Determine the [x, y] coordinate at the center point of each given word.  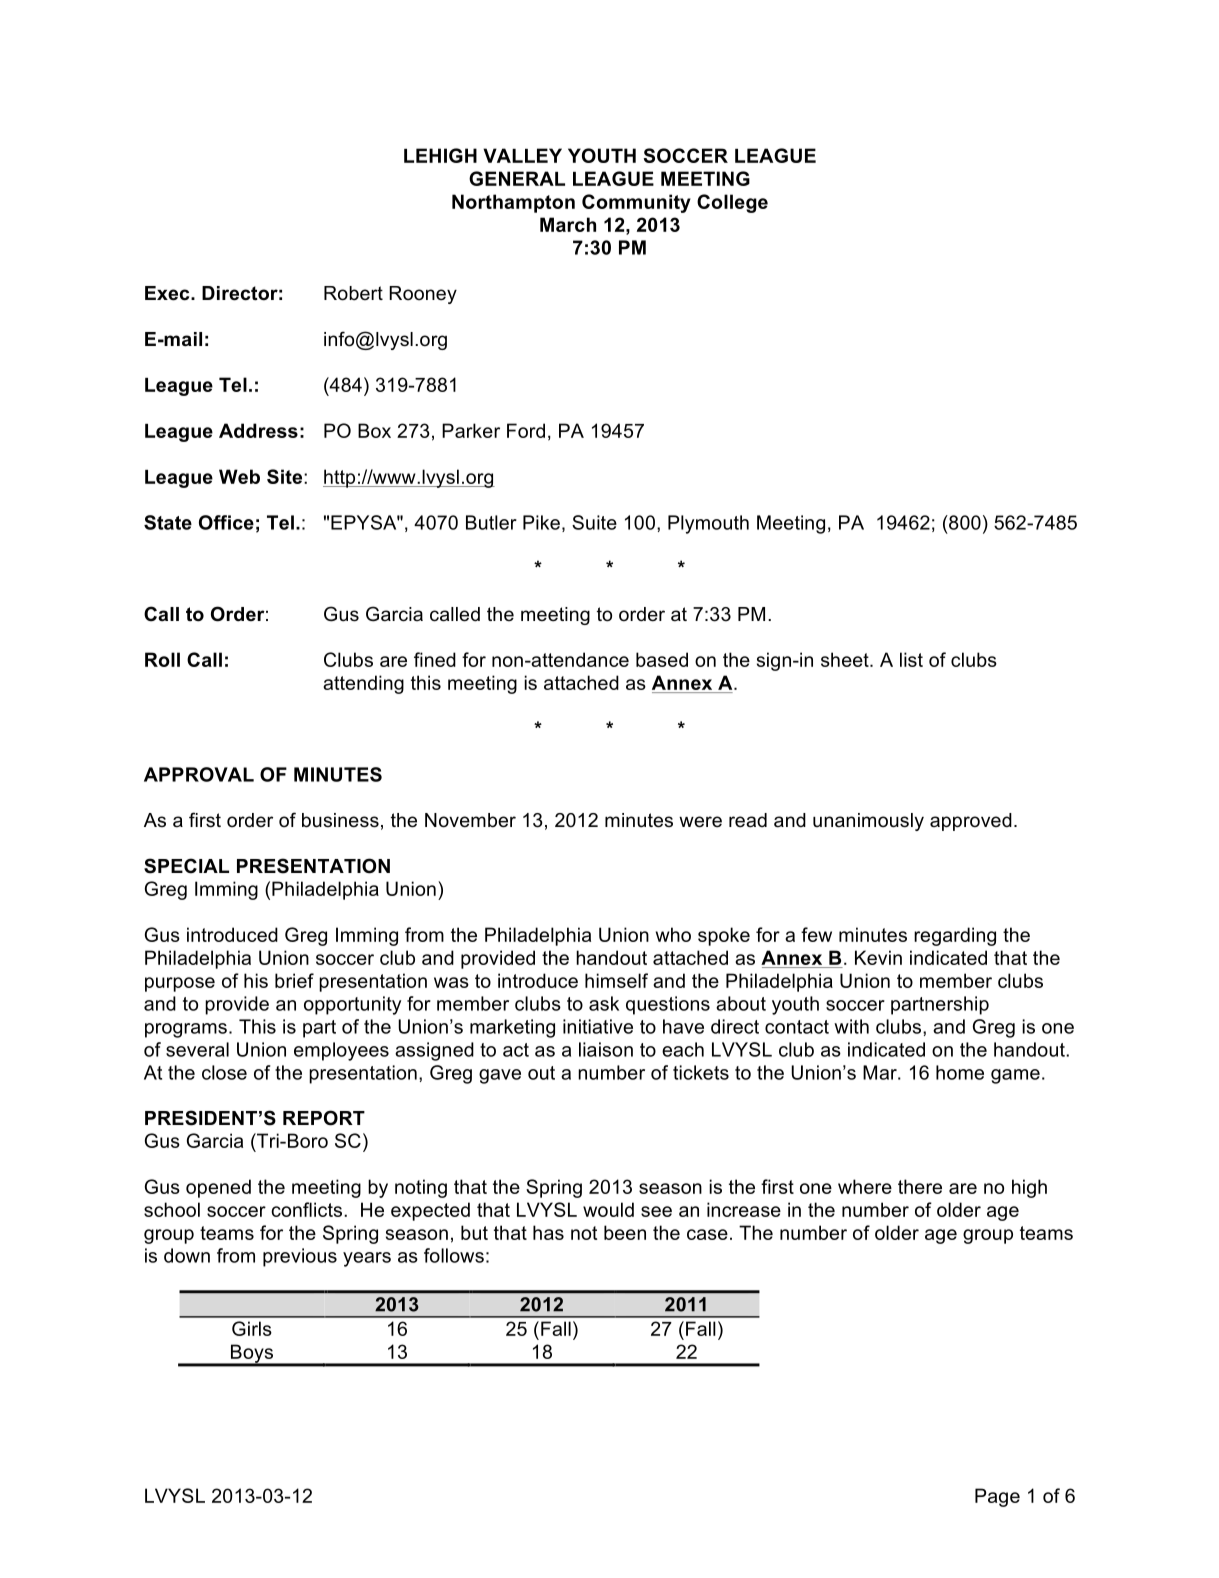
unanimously [868, 822]
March [568, 224]
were [700, 822]
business [340, 820]
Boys [252, 1355]
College [732, 203]
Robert [353, 293]
